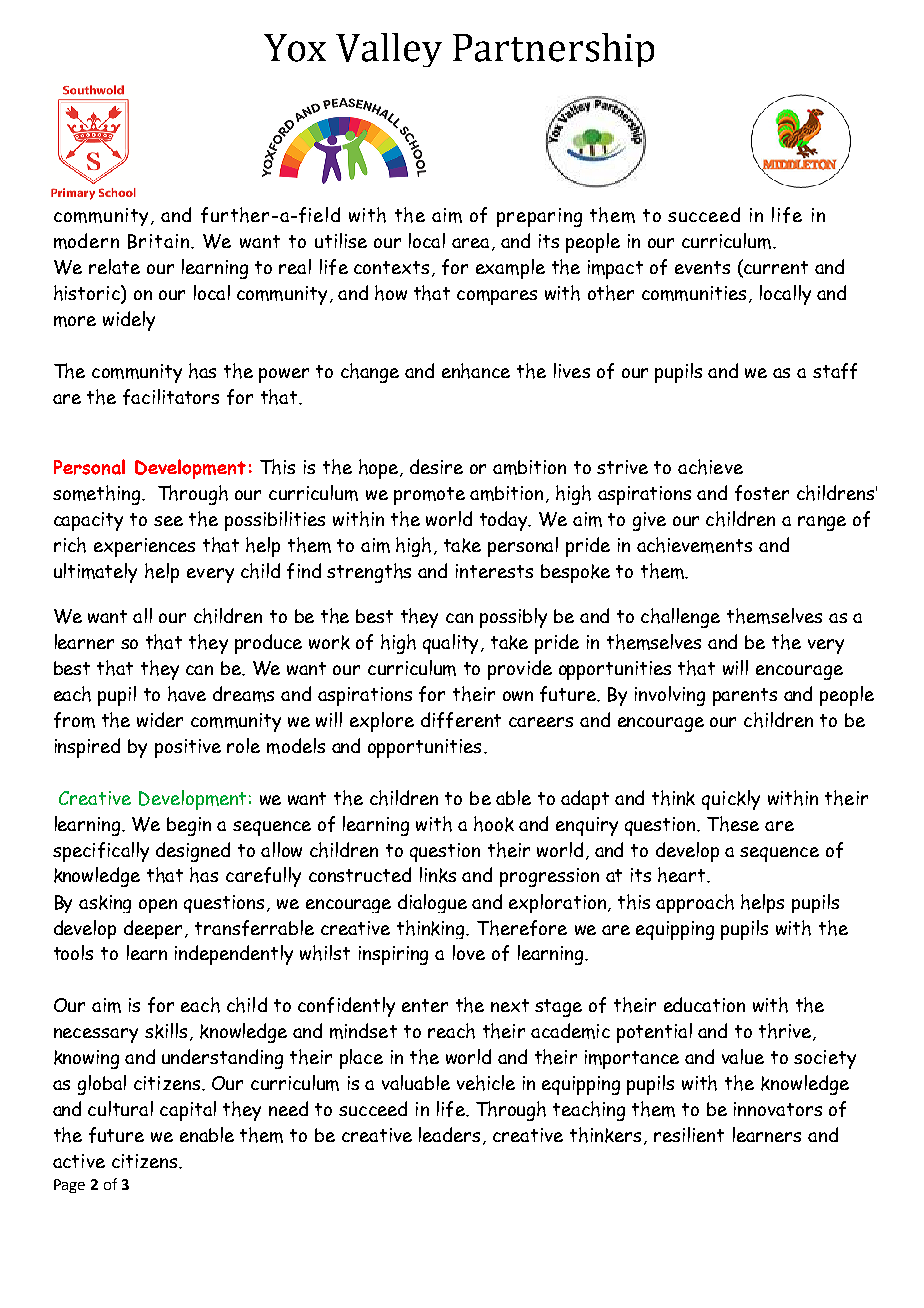  I want to click on Valley, so click(389, 50).
